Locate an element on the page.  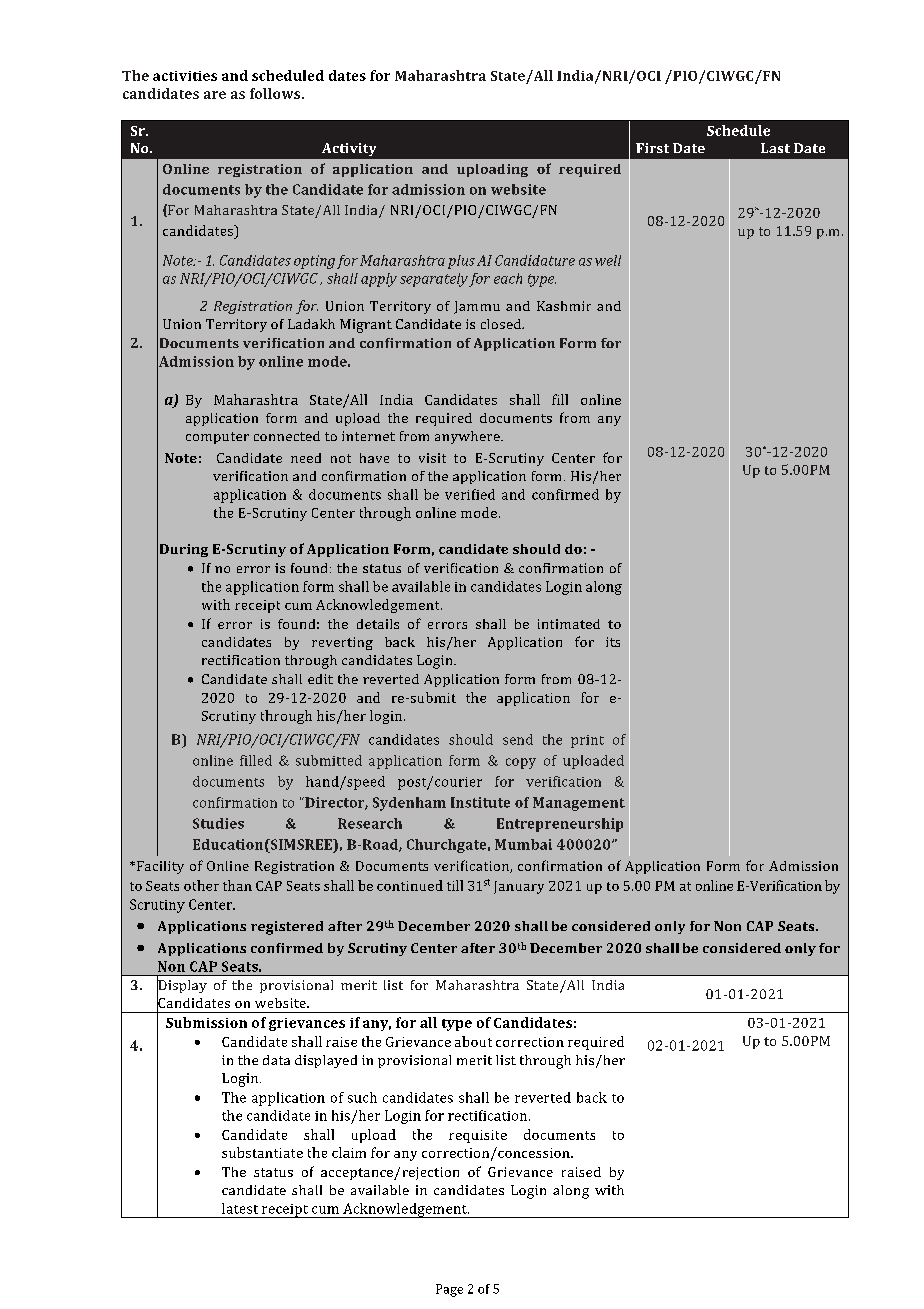
requisite is located at coordinates (478, 1136).
